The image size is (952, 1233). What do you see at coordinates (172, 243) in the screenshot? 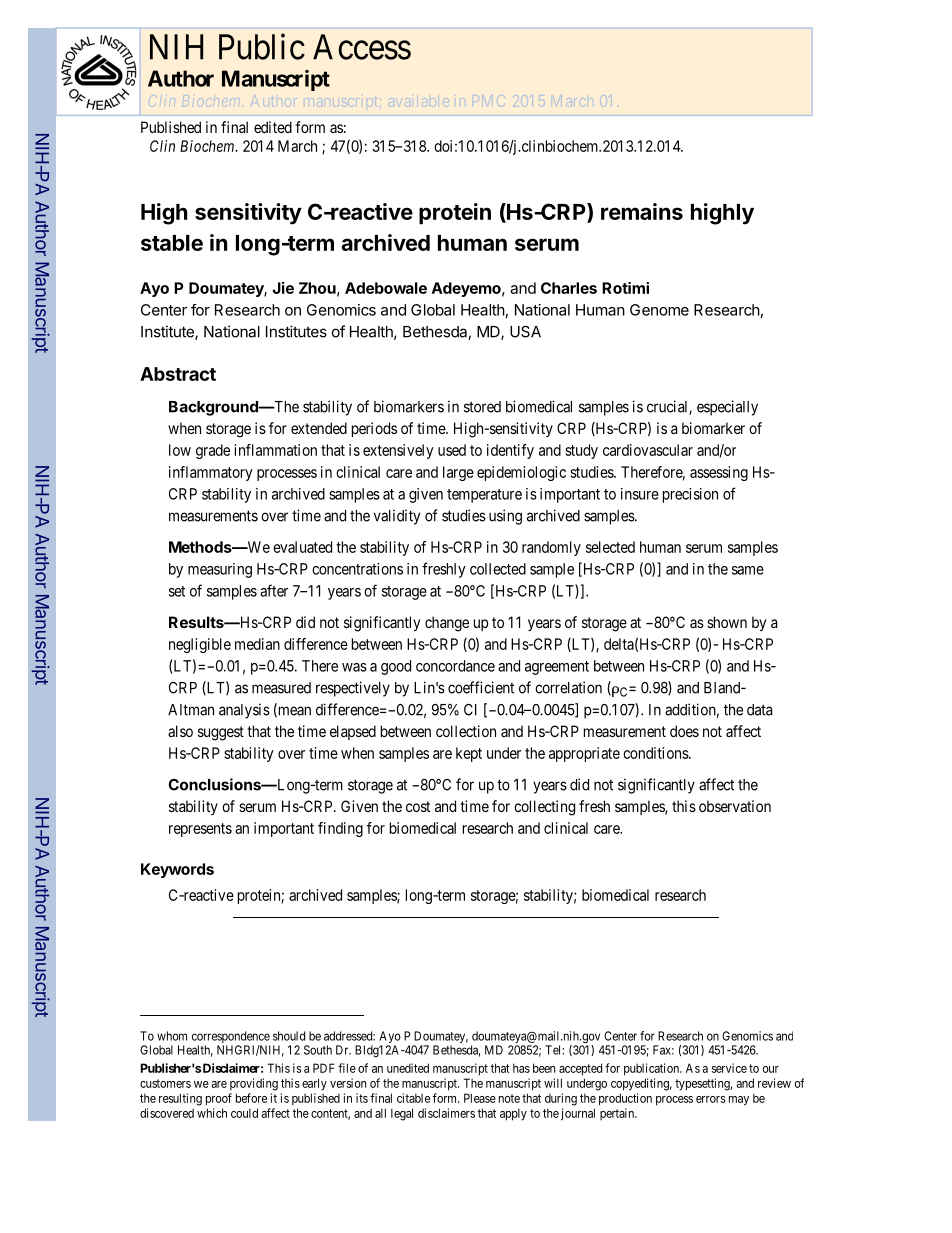
I see `stable` at bounding box center [172, 243].
